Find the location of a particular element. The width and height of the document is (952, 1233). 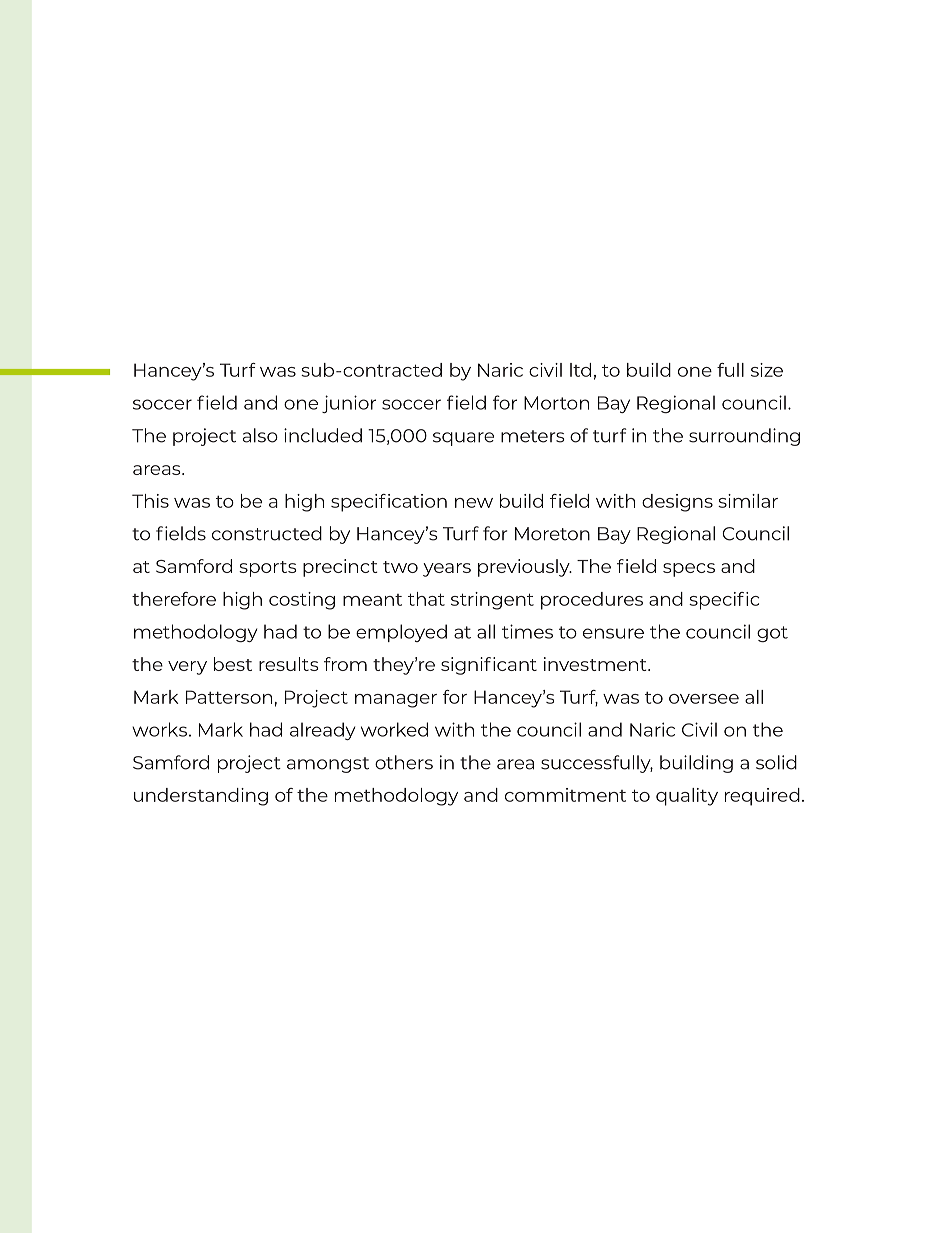

Patterson is located at coordinates (229, 697).
